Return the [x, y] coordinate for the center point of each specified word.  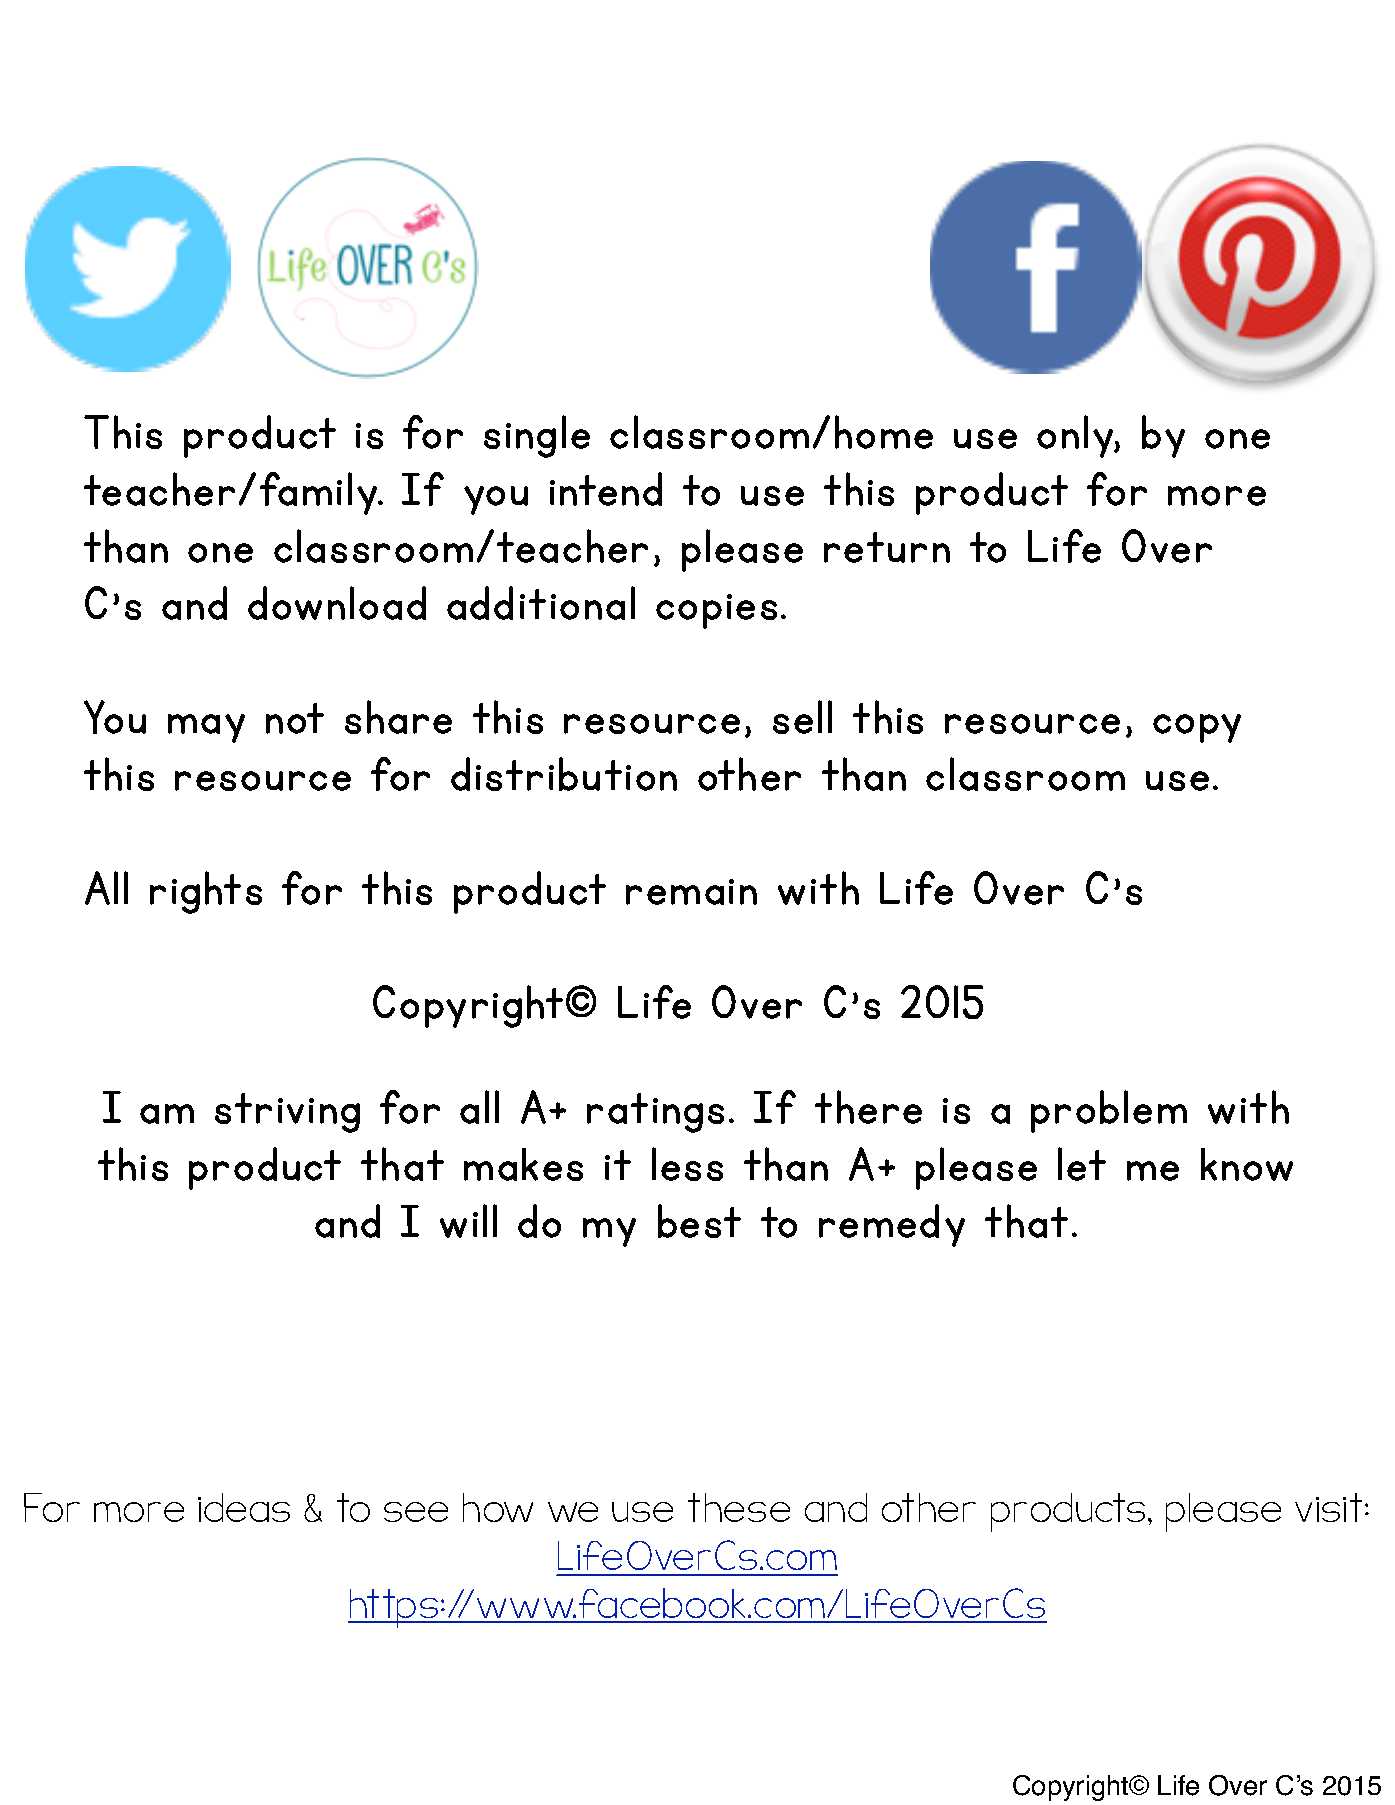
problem [1109, 1111]
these [739, 1507]
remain [691, 892]
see [416, 1512]
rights [206, 892]
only [1076, 436]
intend [606, 489]
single [537, 436]
